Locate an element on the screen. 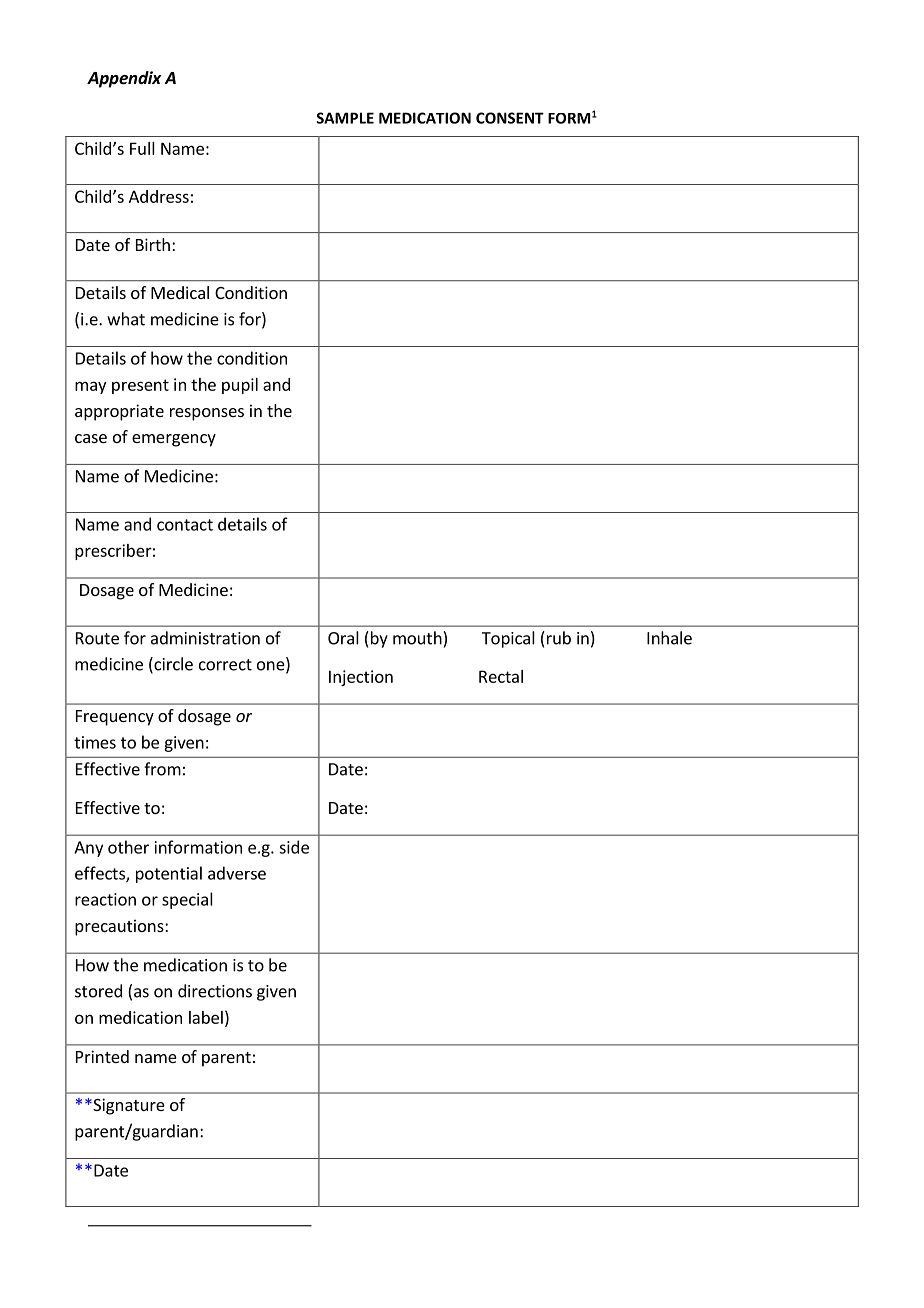  rub is located at coordinates (557, 638).
